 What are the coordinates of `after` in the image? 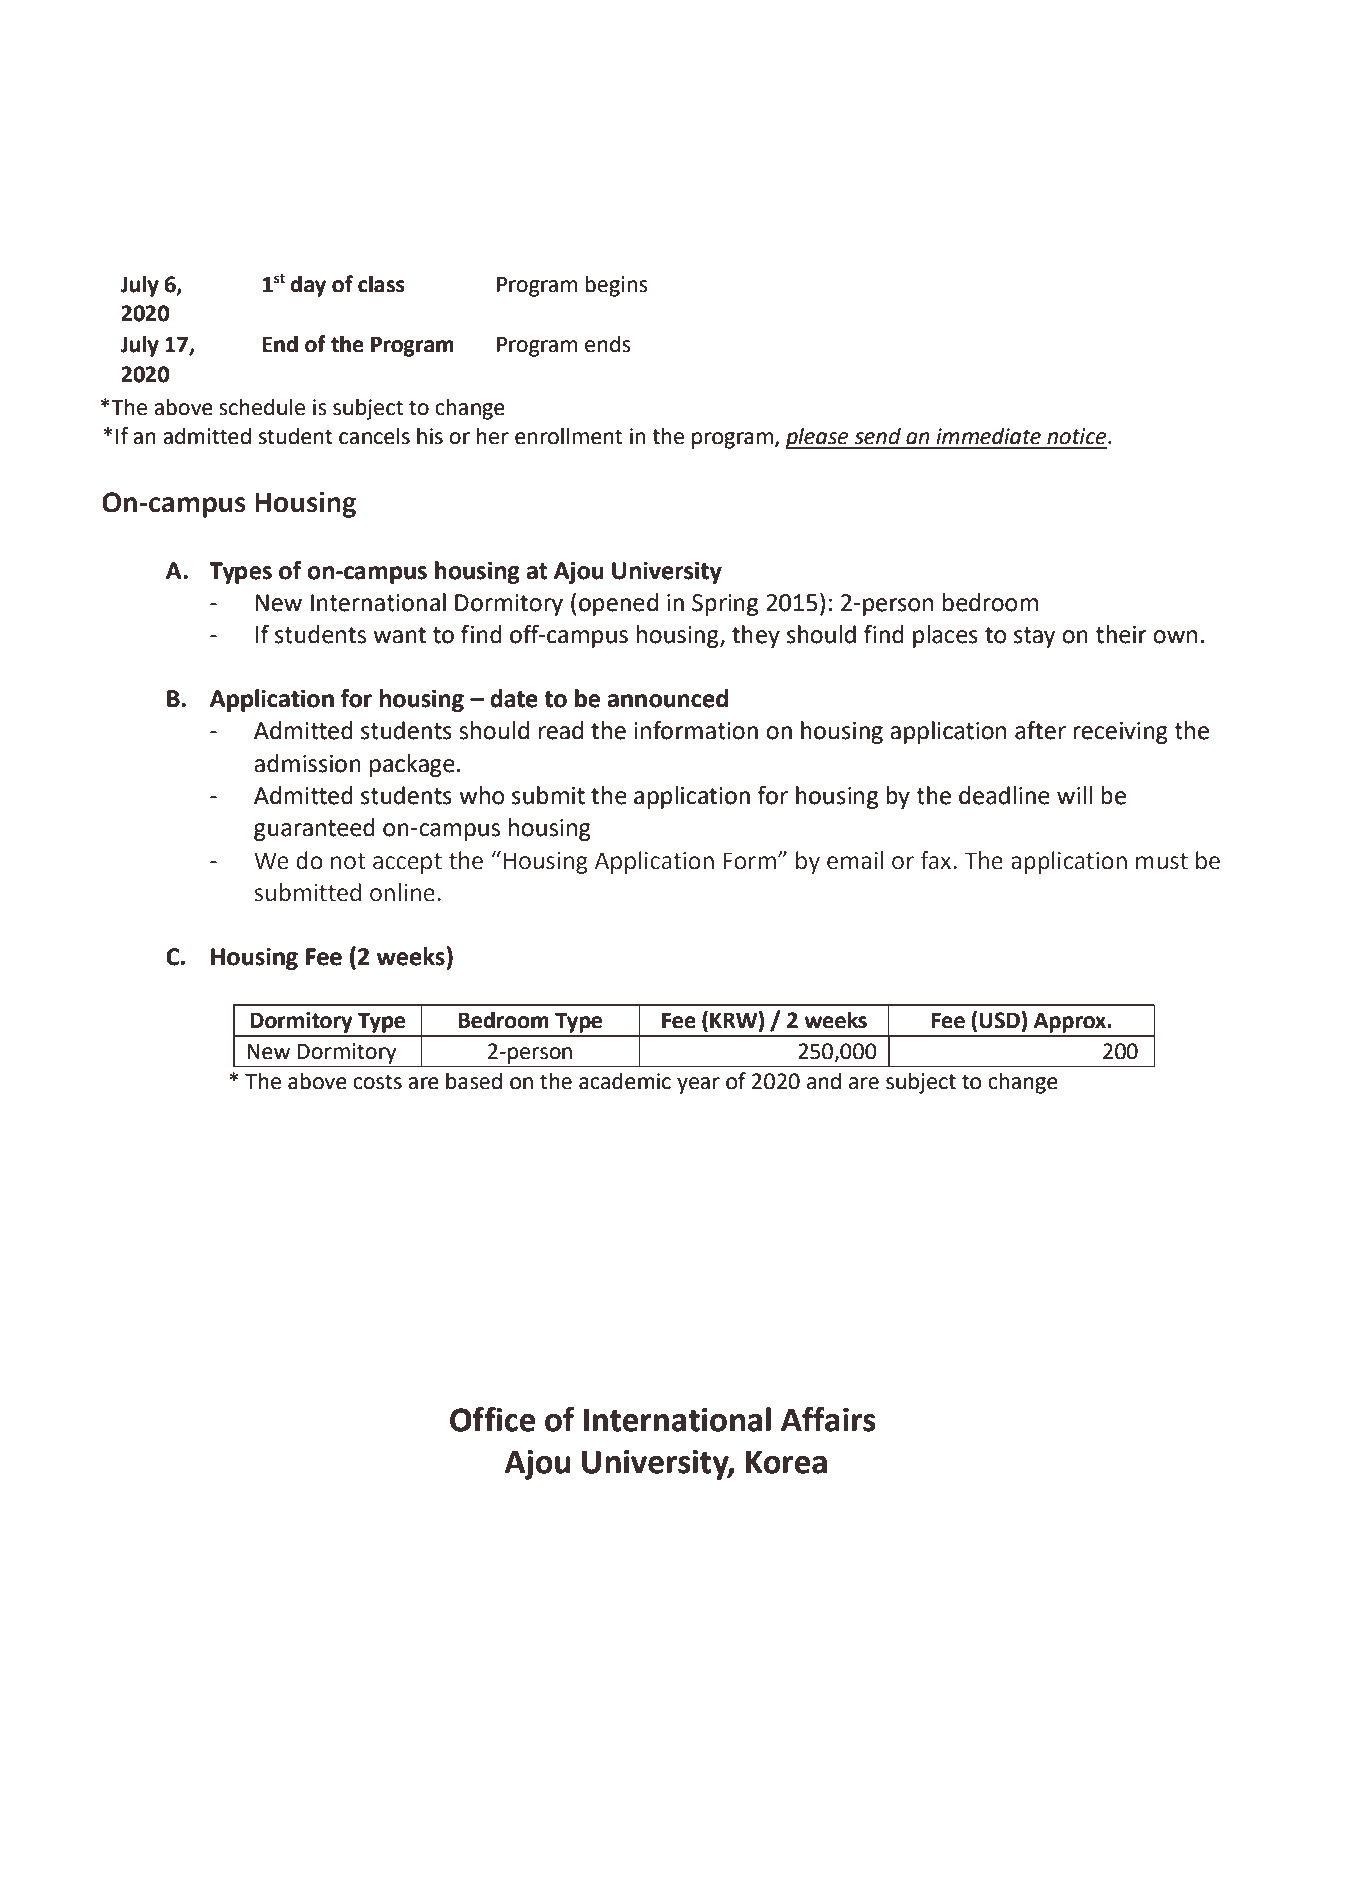 It's located at (1040, 730).
